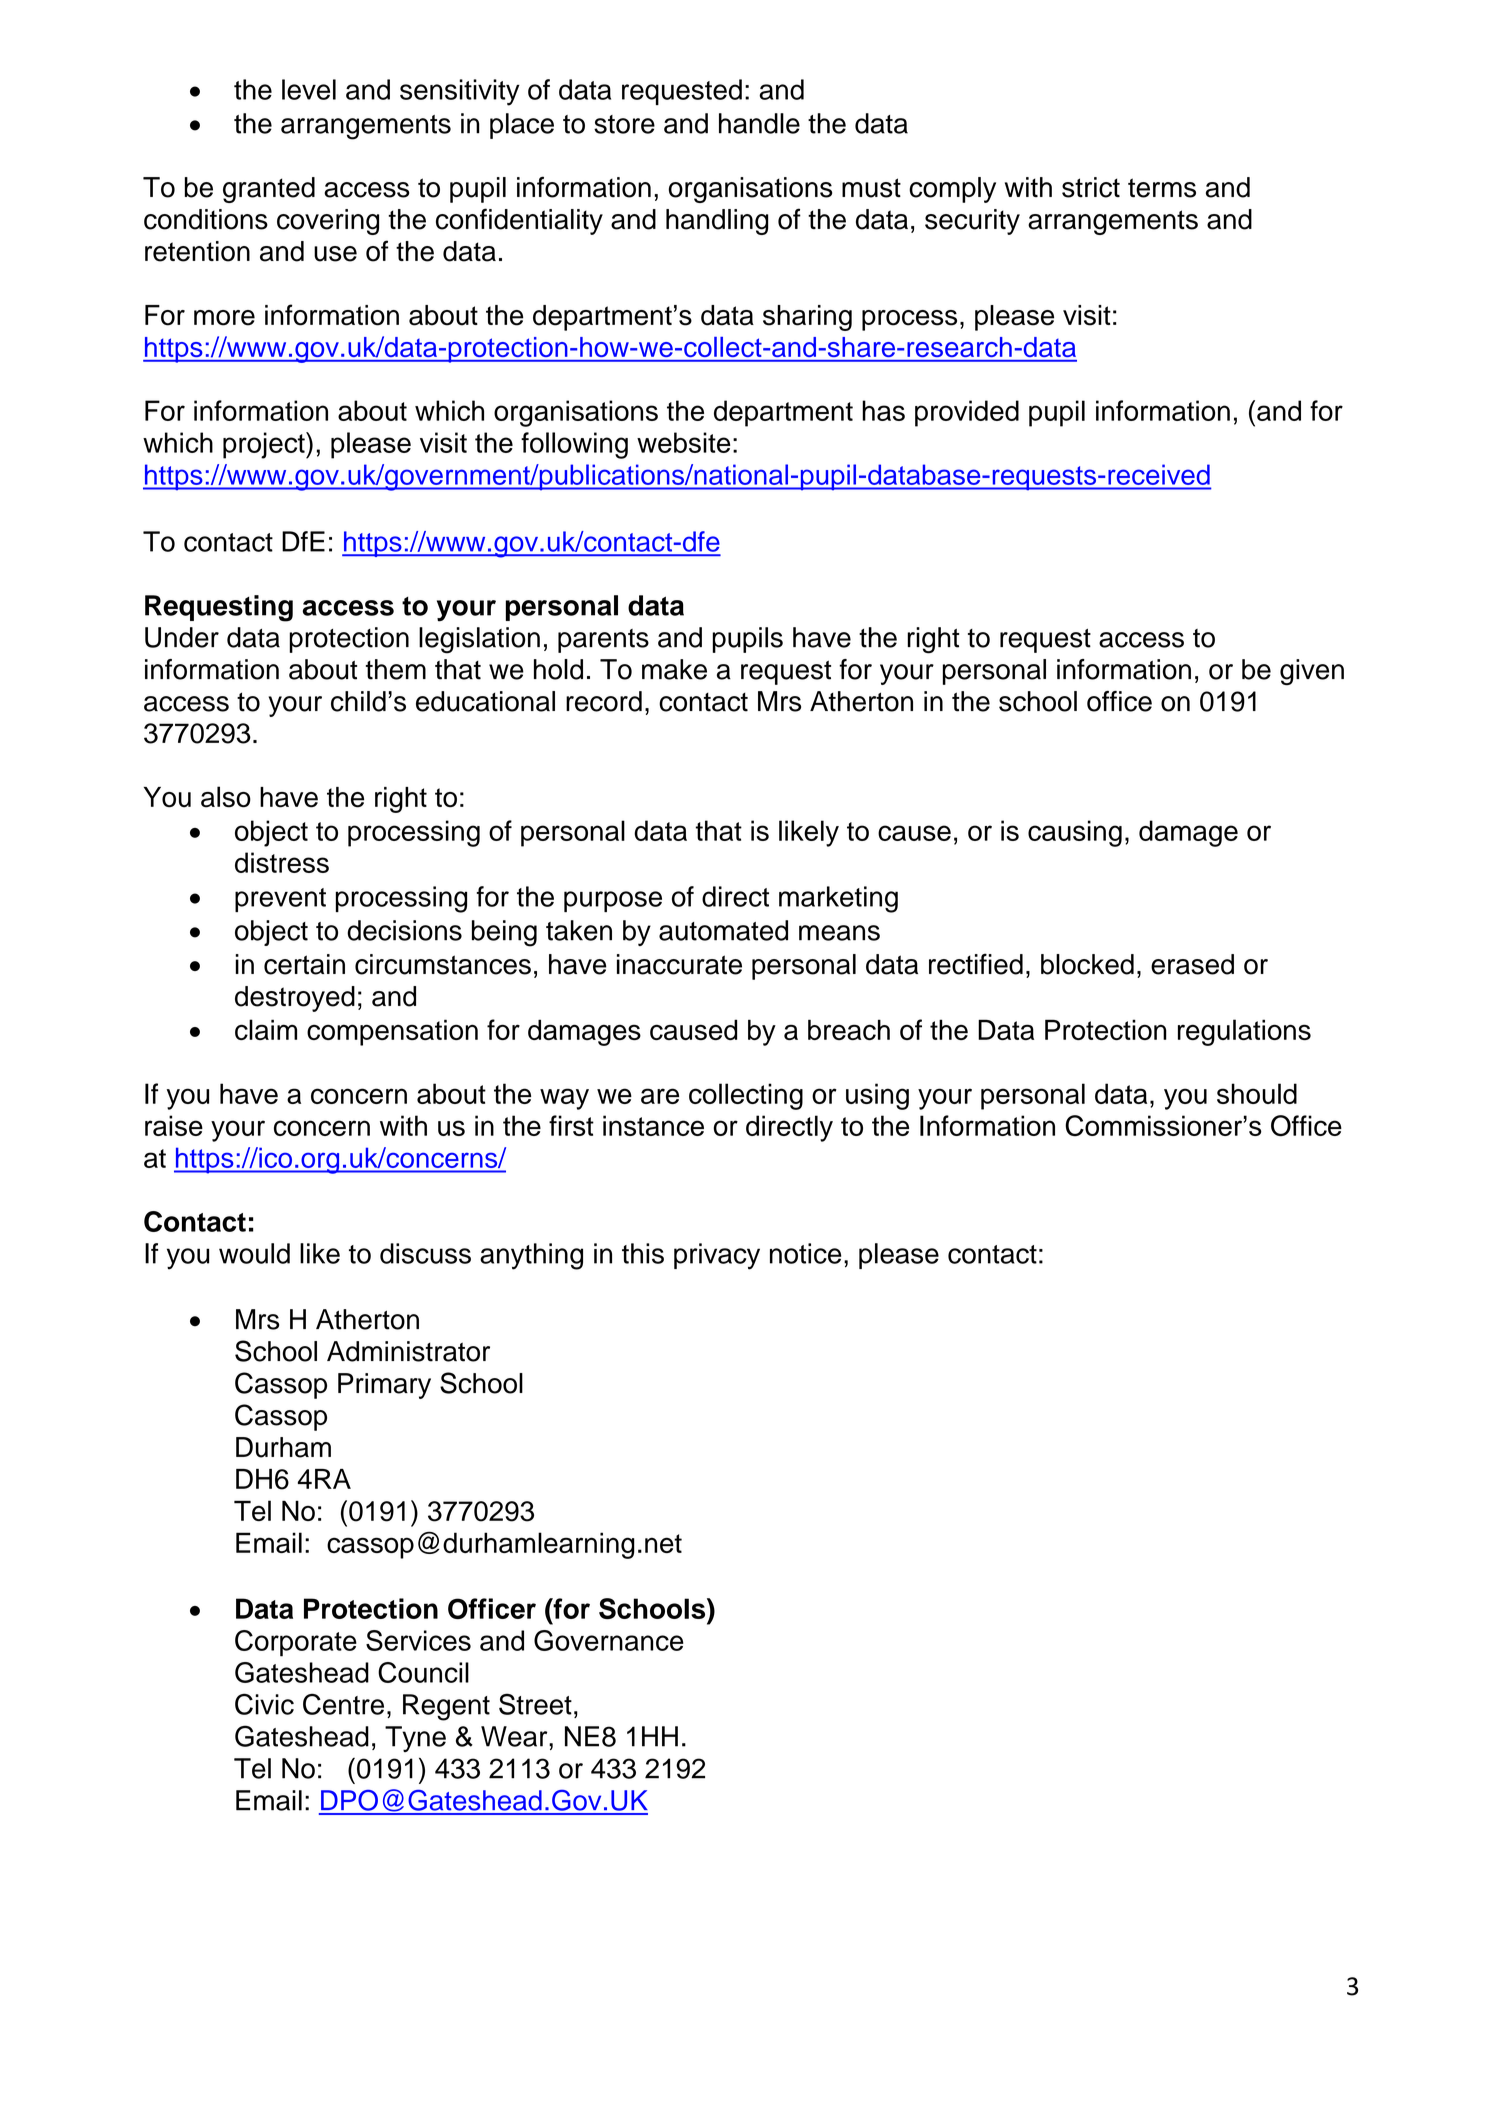 Image resolution: width=1503 pixels, height=2126 pixels. Describe the element at coordinates (723, 930) in the document. I see `automated` at that location.
